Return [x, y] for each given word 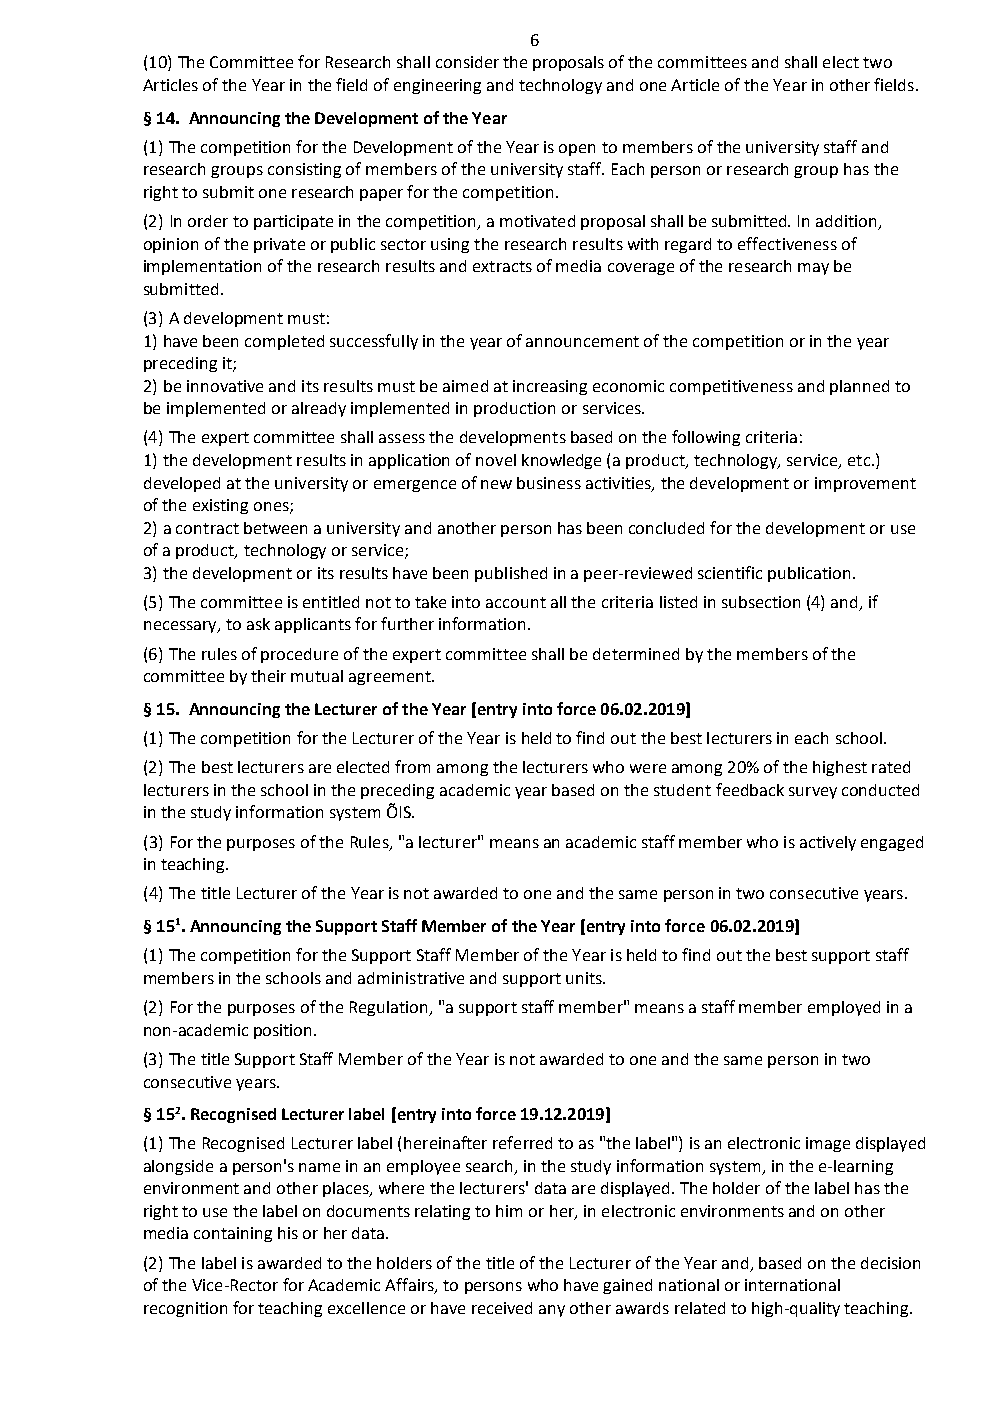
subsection [761, 602]
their [268, 676]
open [577, 150]
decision [890, 1263]
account [516, 602]
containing [233, 1234]
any [552, 1311]
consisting [304, 170]
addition [847, 222]
